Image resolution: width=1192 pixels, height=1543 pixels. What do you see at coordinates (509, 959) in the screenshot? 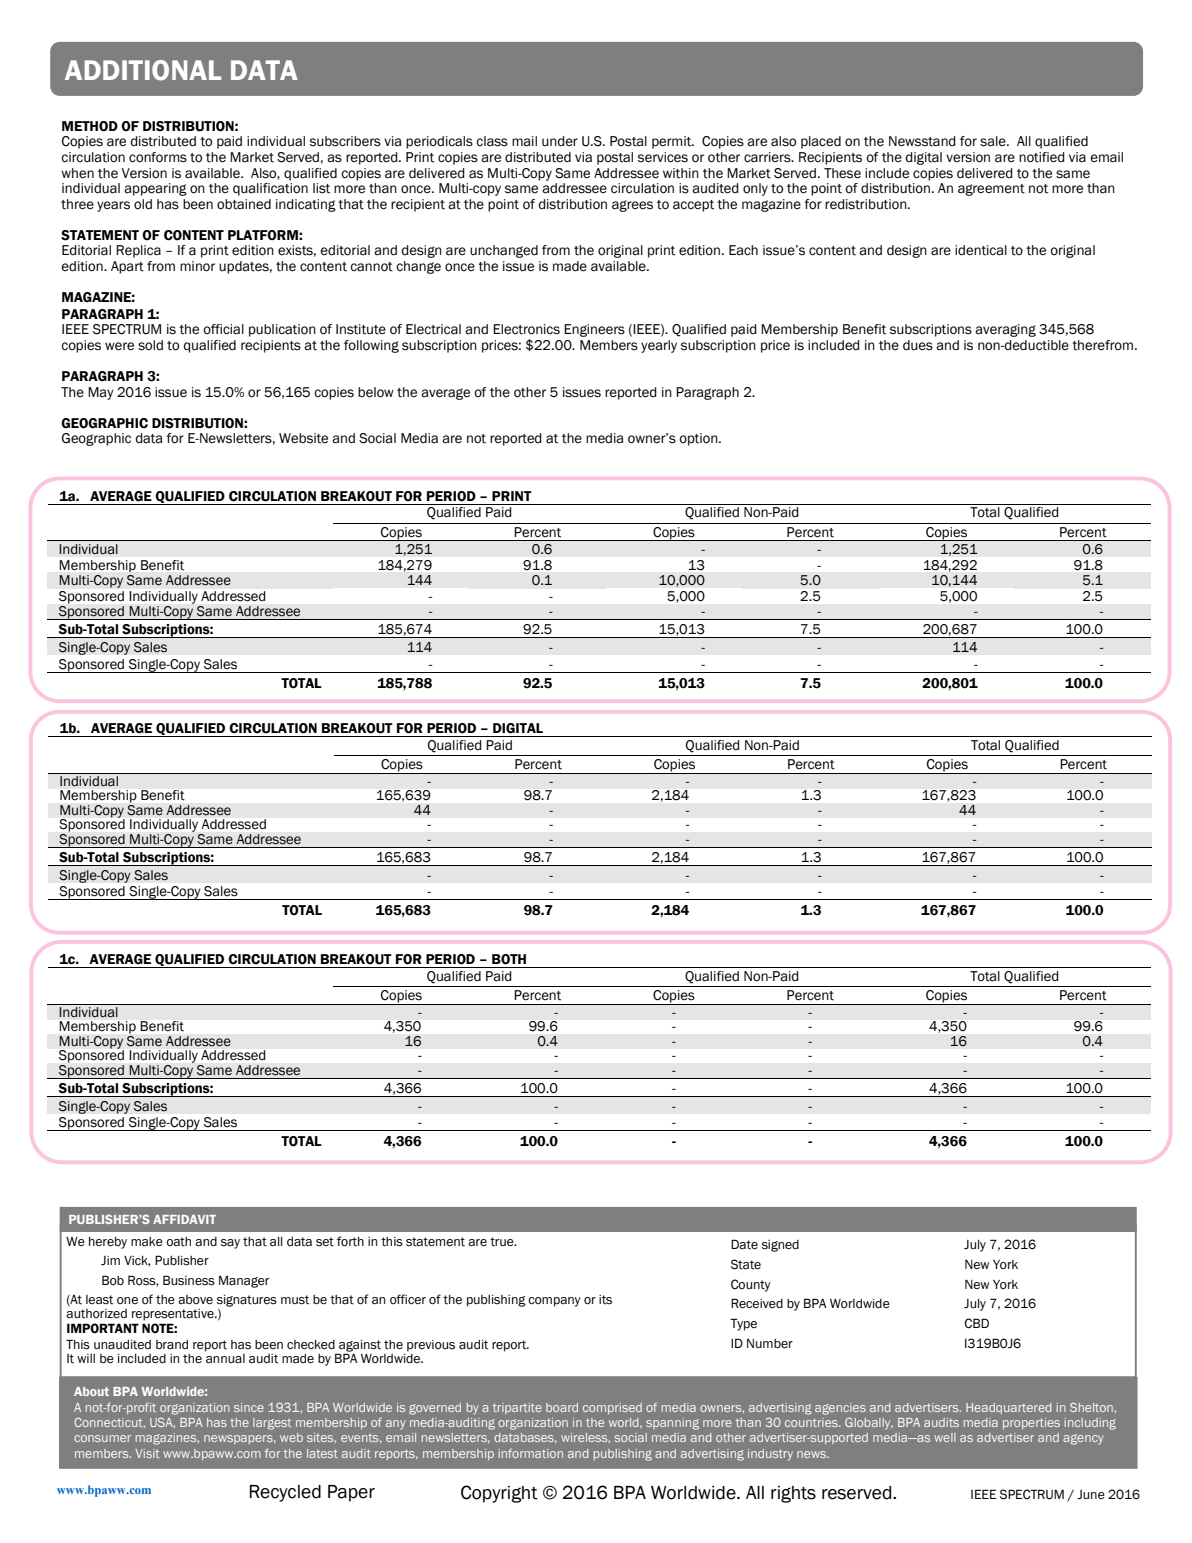
I see `BOTH` at bounding box center [509, 959].
